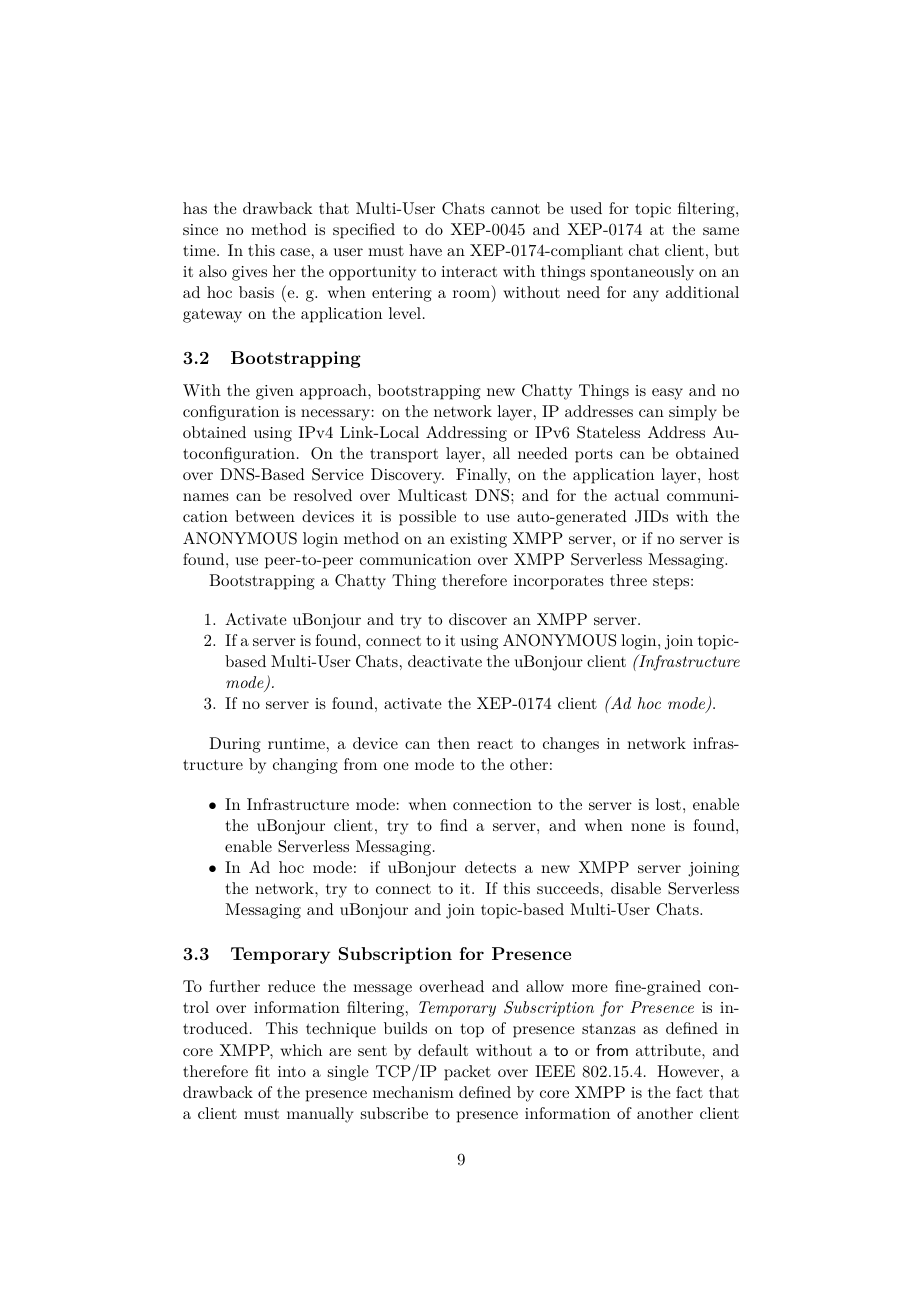  I want to click on have, so click(425, 250).
